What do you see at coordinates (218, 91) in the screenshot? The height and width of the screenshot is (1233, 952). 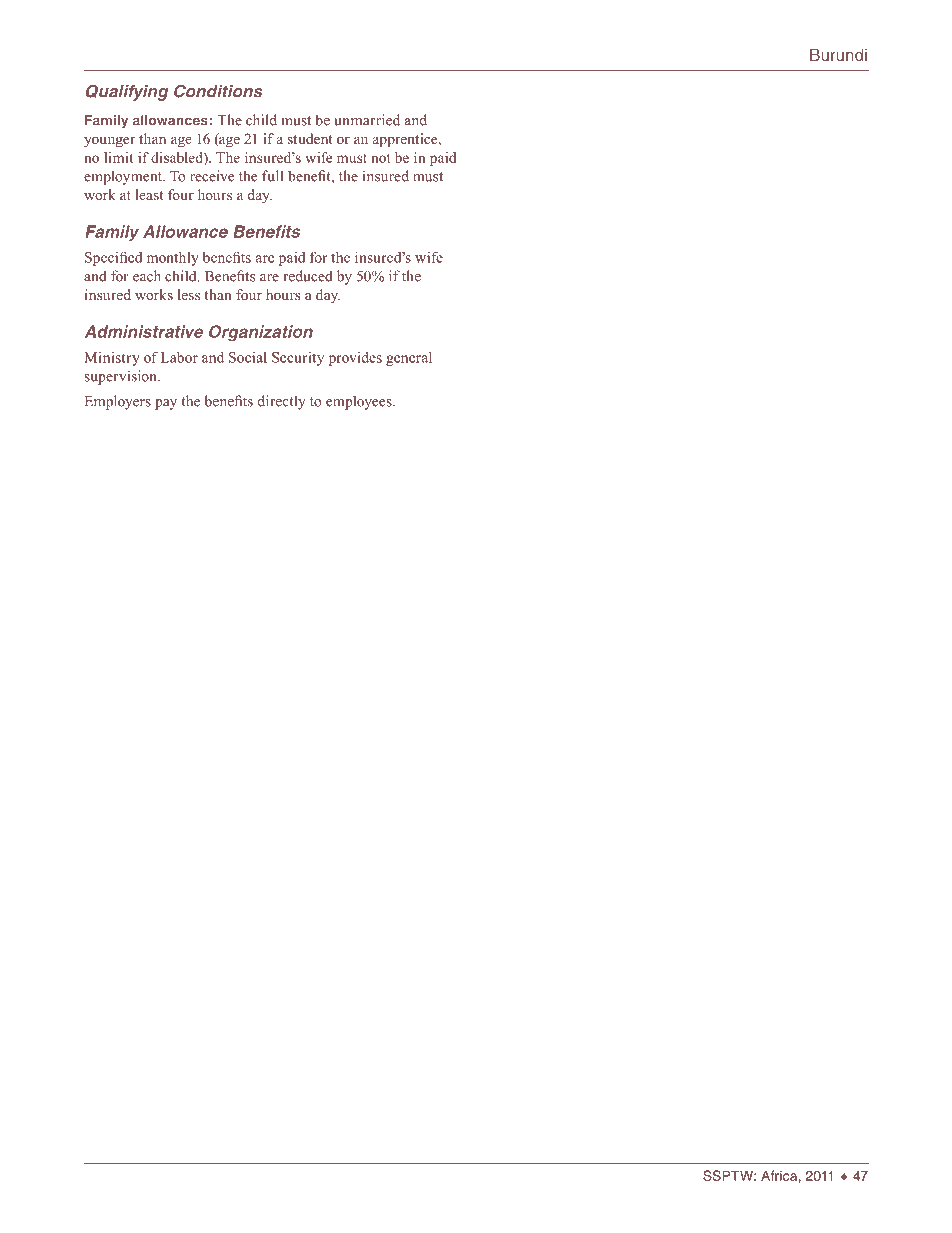 I see `Conditions` at bounding box center [218, 91].
